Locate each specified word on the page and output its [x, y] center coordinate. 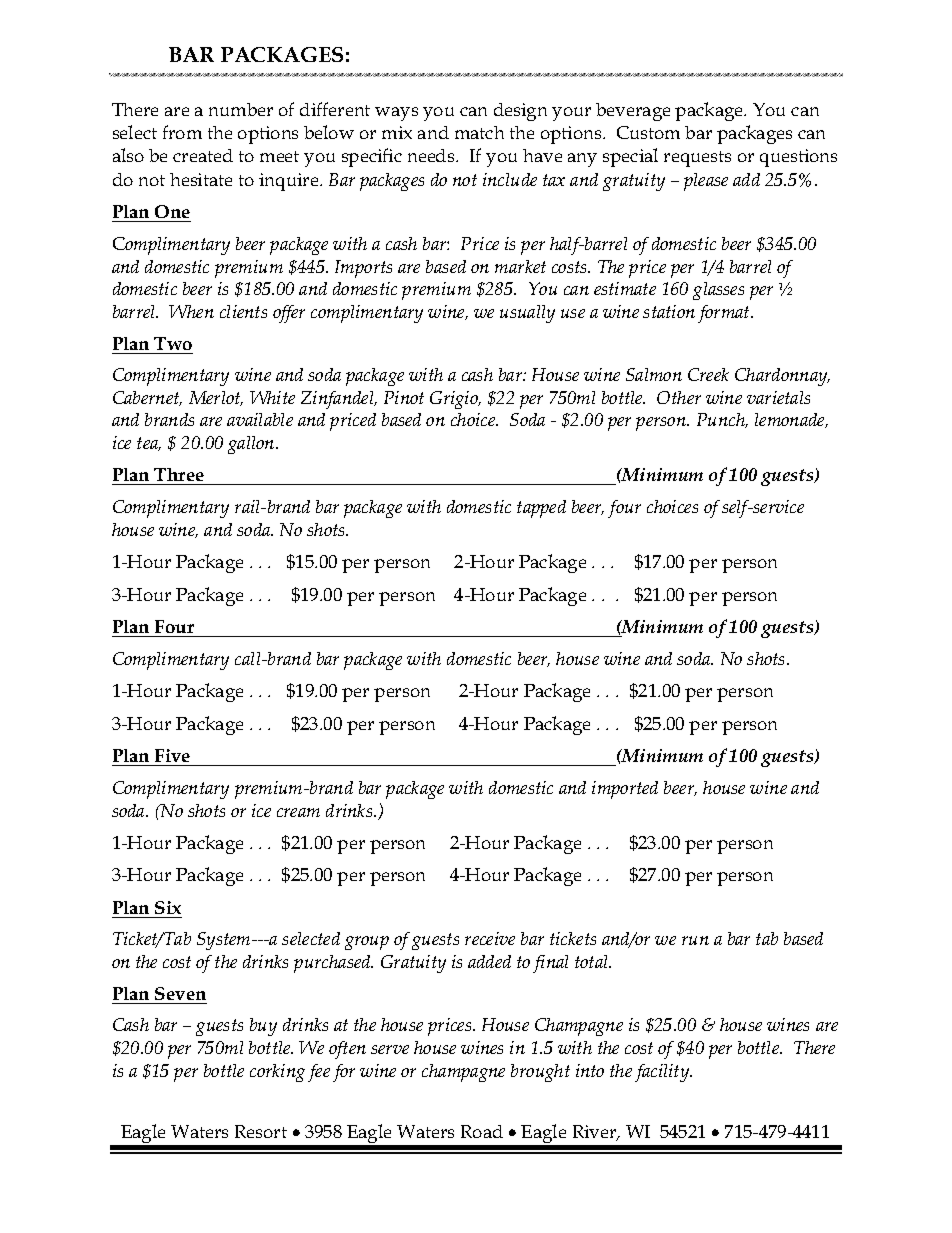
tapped [541, 509]
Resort [261, 1131]
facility [663, 1073]
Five [172, 755]
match [479, 132]
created [203, 155]
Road [482, 1131]
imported [625, 790]
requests [697, 159]
